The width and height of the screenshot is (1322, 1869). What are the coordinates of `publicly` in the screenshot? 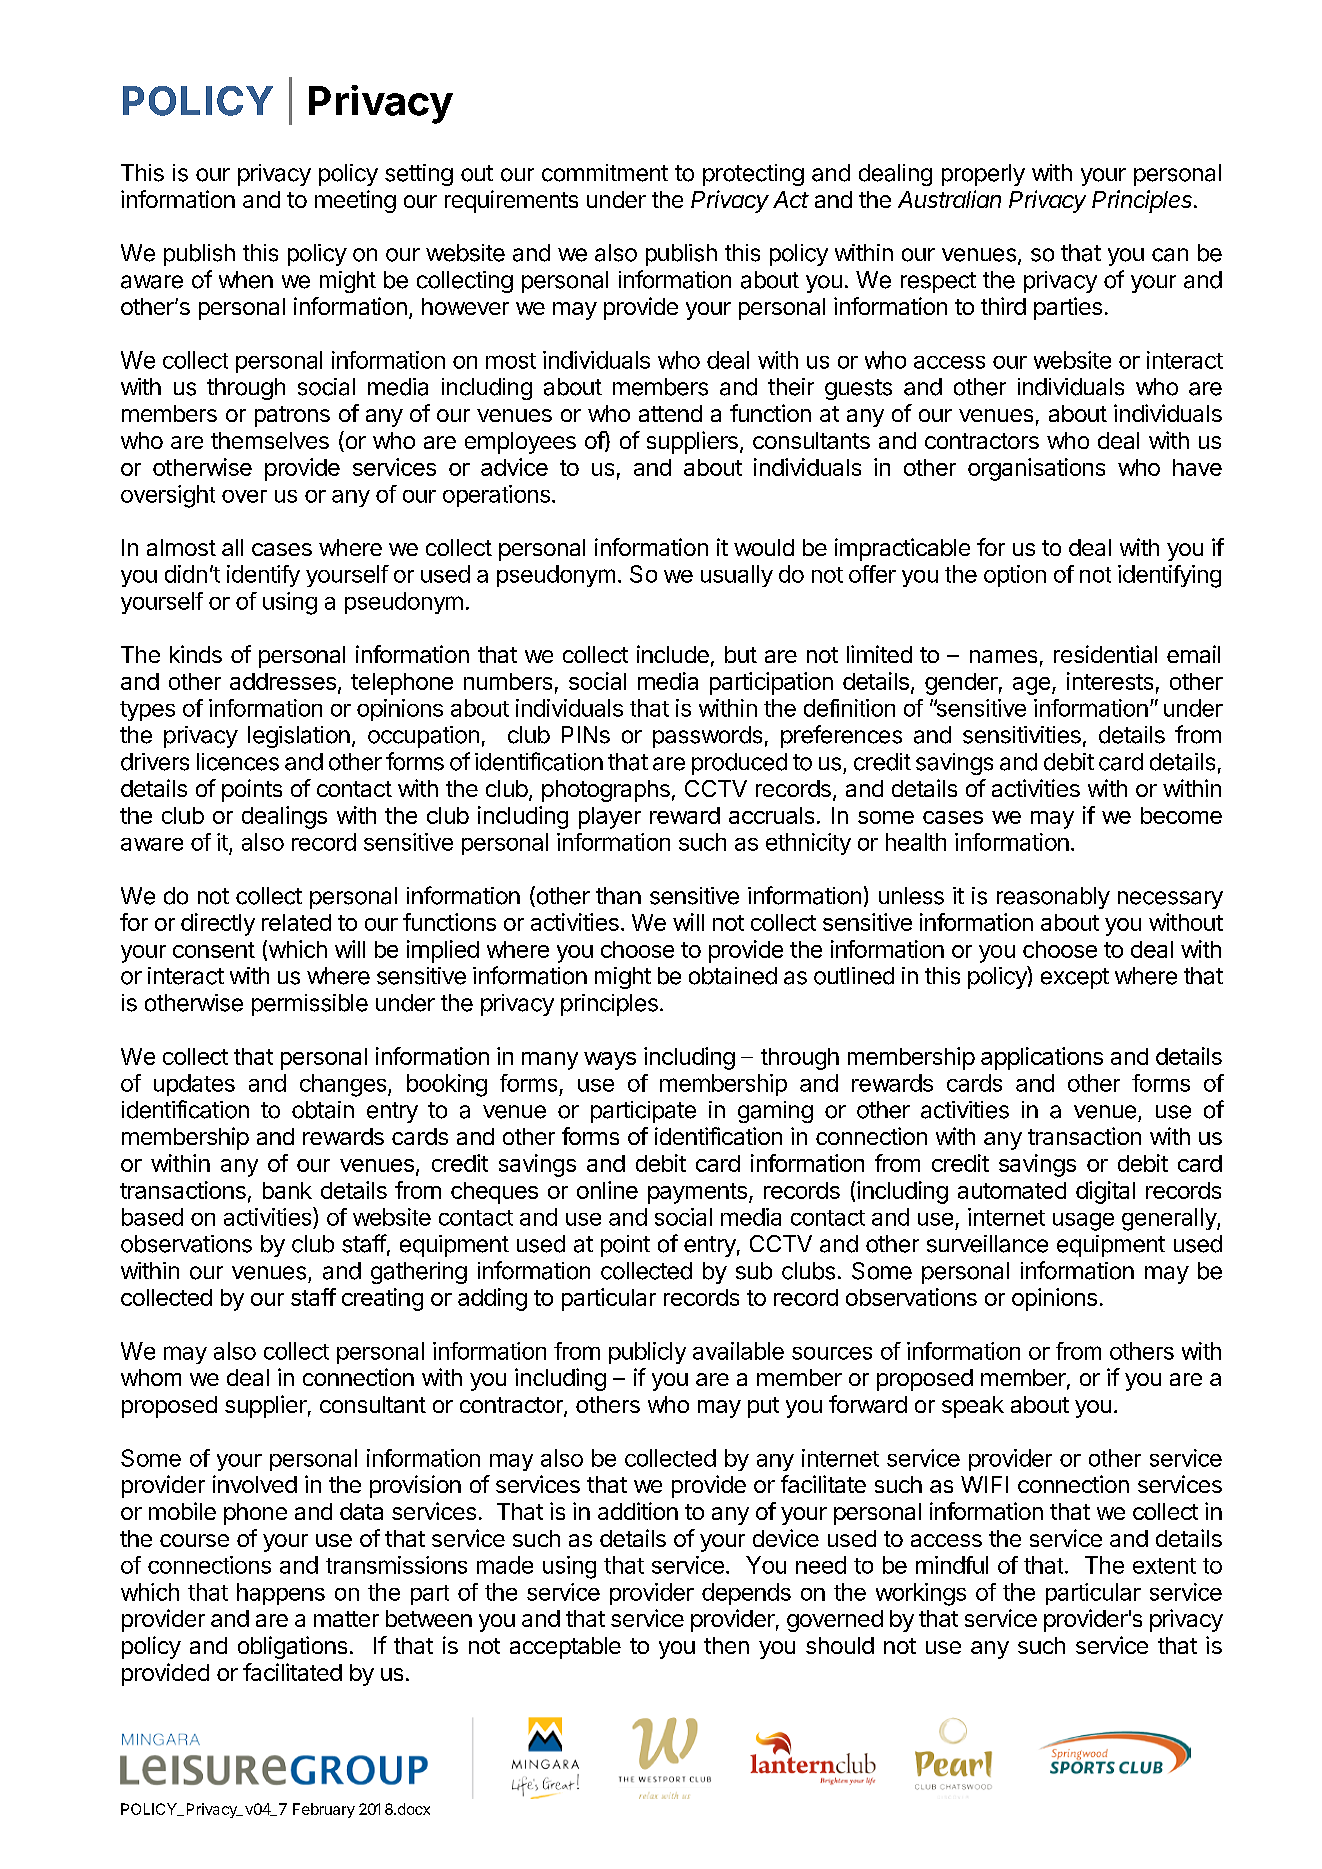 It's located at (647, 1353).
